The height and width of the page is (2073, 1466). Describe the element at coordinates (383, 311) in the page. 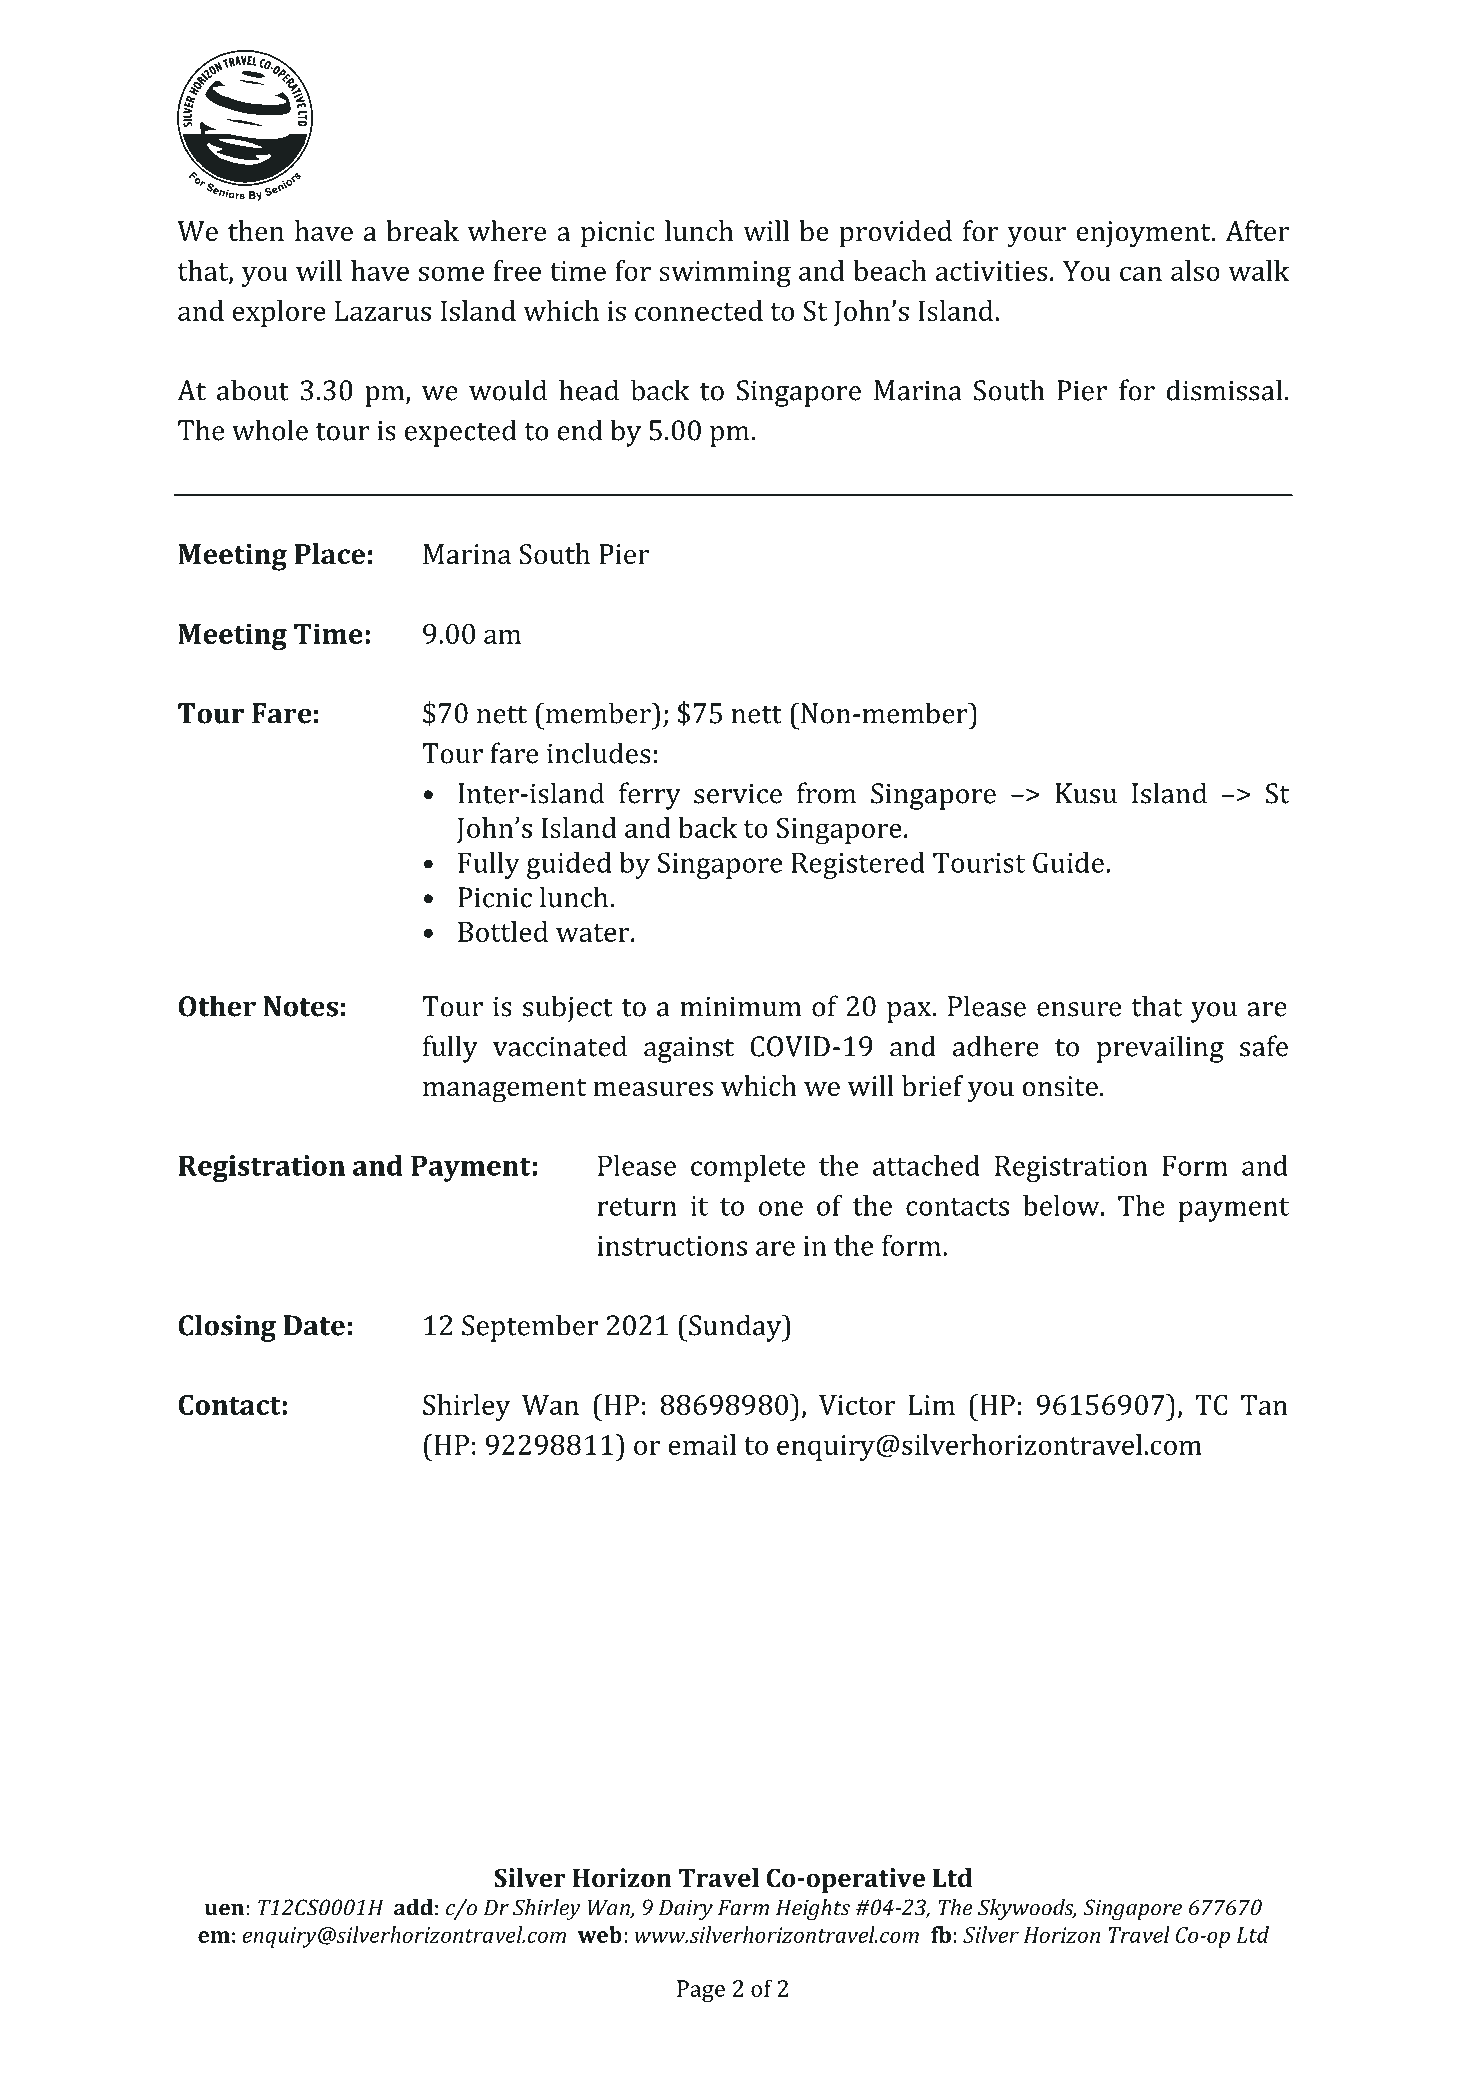

I see `Lazarus` at that location.
